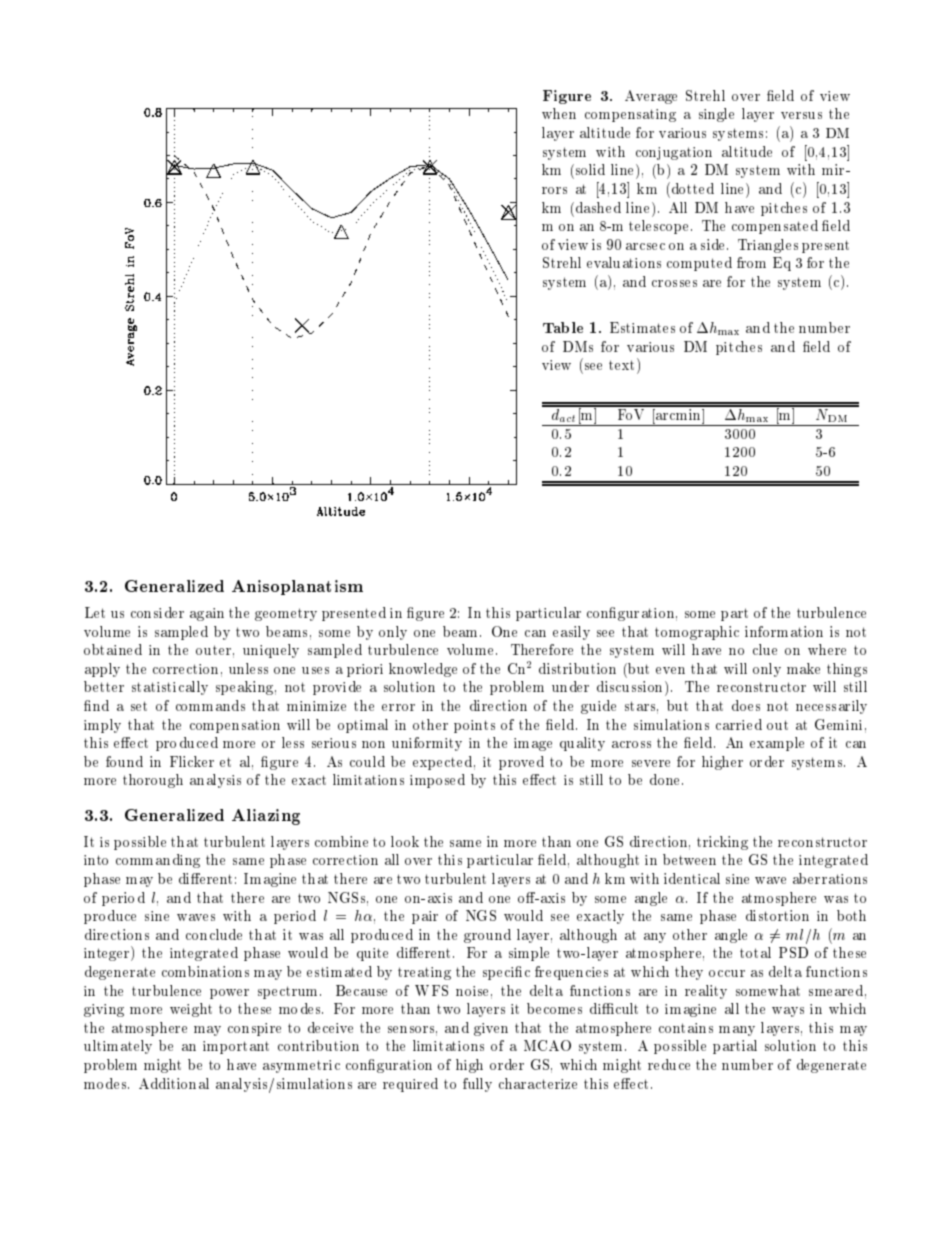 This screenshot has height=1233, width=952. Describe the element at coordinates (405, 841) in the screenshot. I see `look` at that location.
